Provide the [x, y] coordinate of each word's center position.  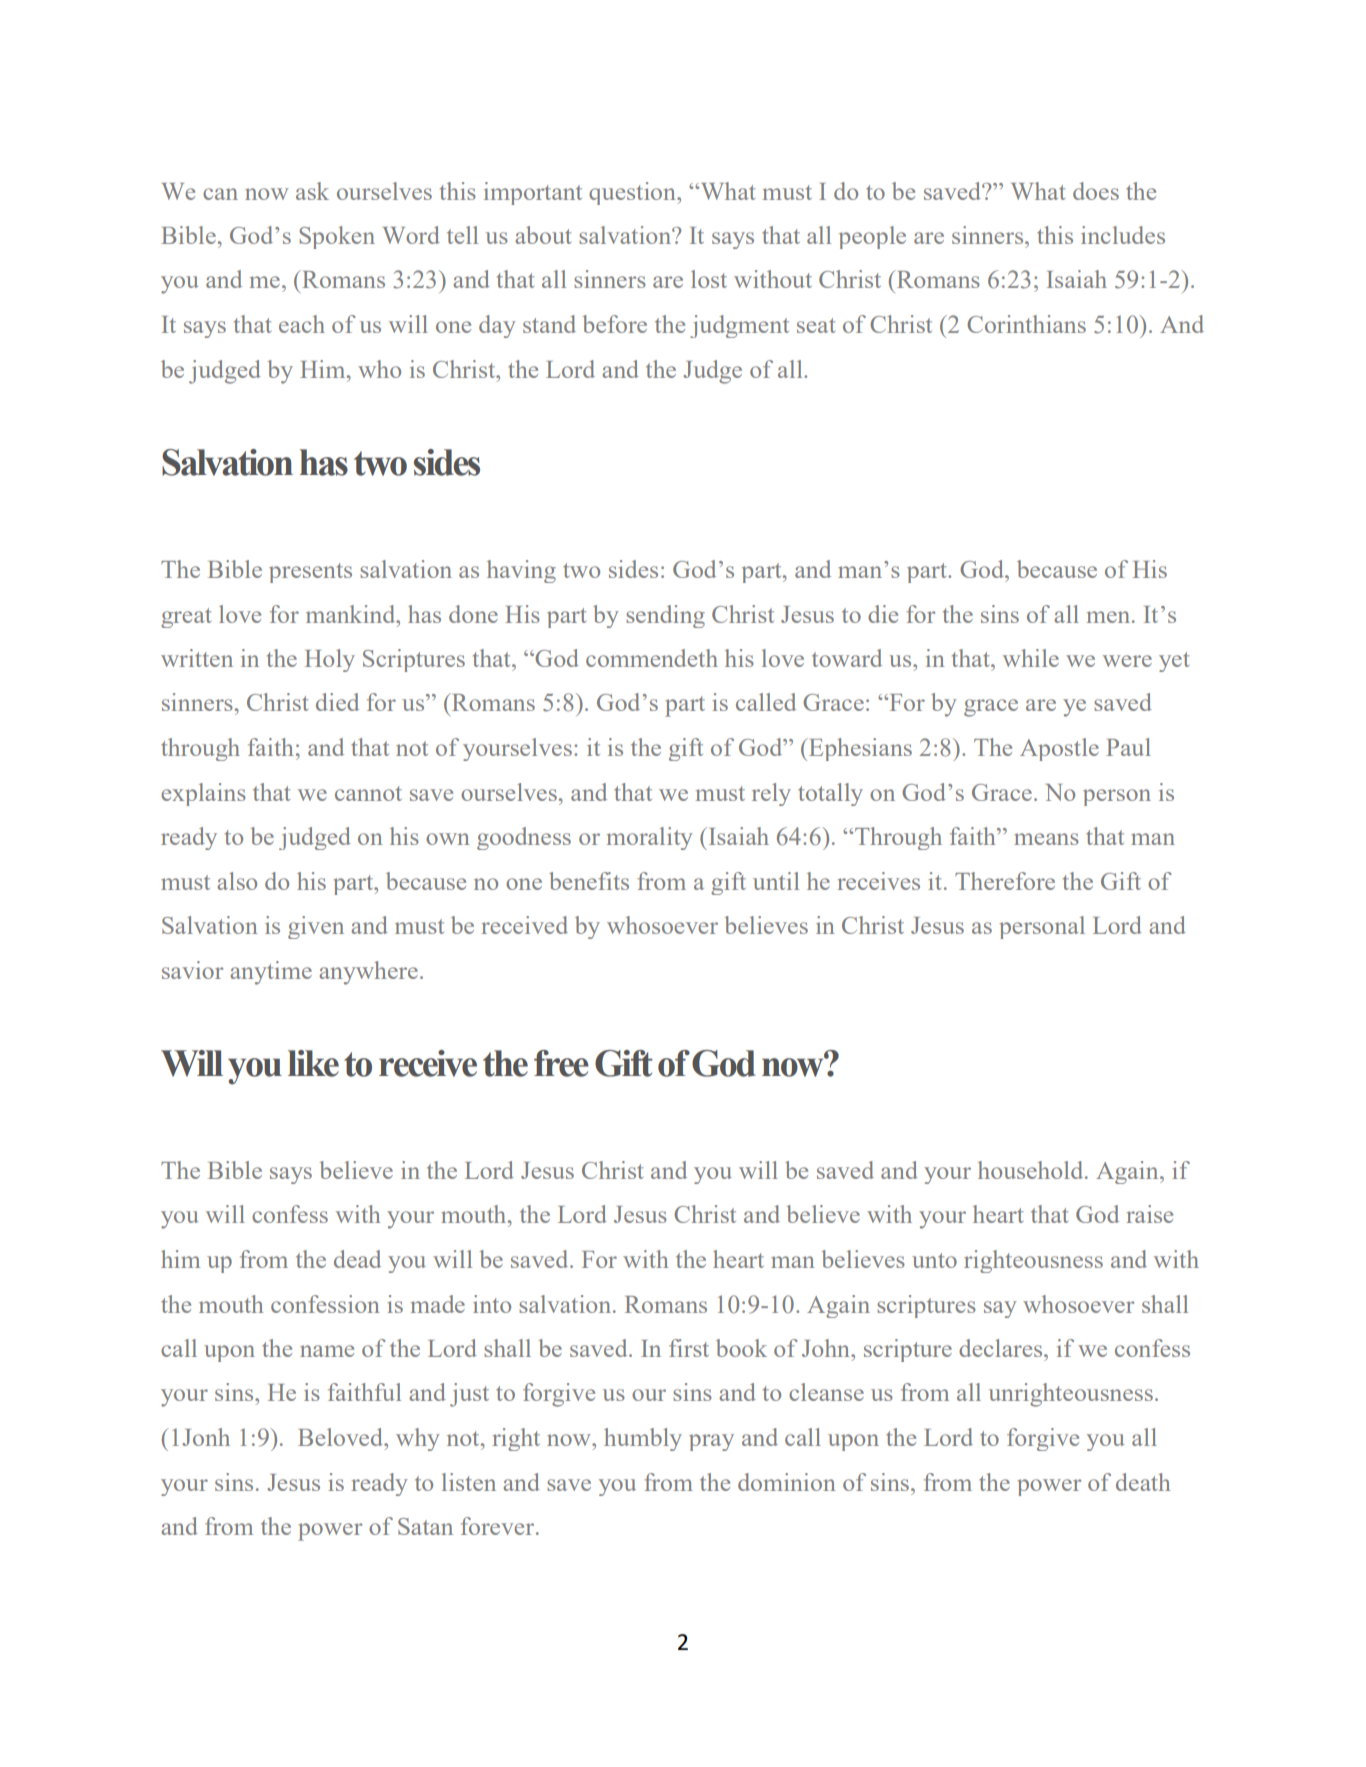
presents [310, 573]
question [633, 193]
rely [771, 794]
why [418, 1439]
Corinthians [1026, 324]
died [337, 702]
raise [1149, 1214]
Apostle [1059, 749]
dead [357, 1259]
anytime [271, 973]
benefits [589, 881]
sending [665, 616]
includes [1123, 235]
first [689, 1348]
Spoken [337, 237]
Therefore [1005, 881]
